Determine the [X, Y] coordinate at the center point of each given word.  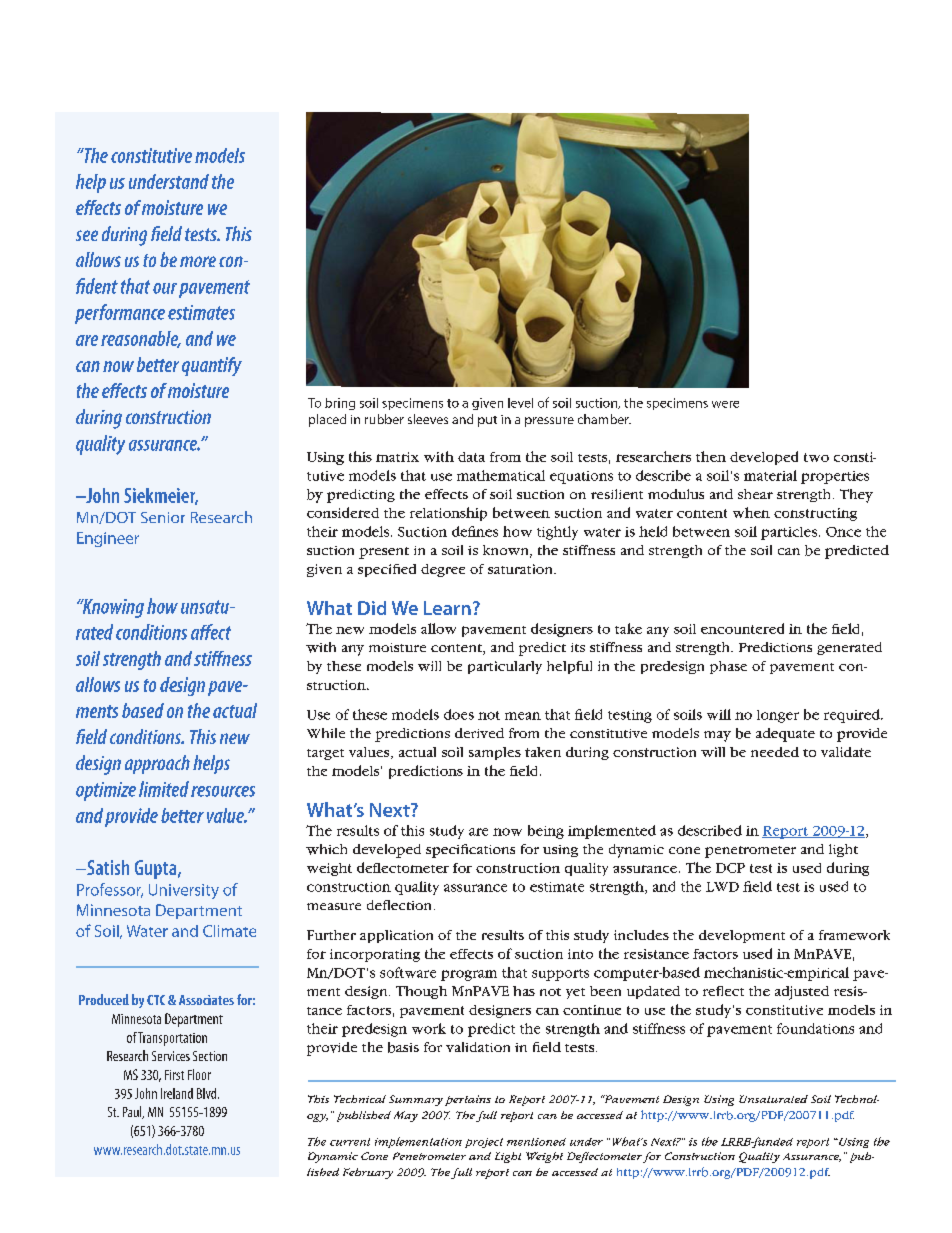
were [725, 404]
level [520, 403]
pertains [468, 1100]
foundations [815, 1028]
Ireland [177, 1093]
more [198, 261]
